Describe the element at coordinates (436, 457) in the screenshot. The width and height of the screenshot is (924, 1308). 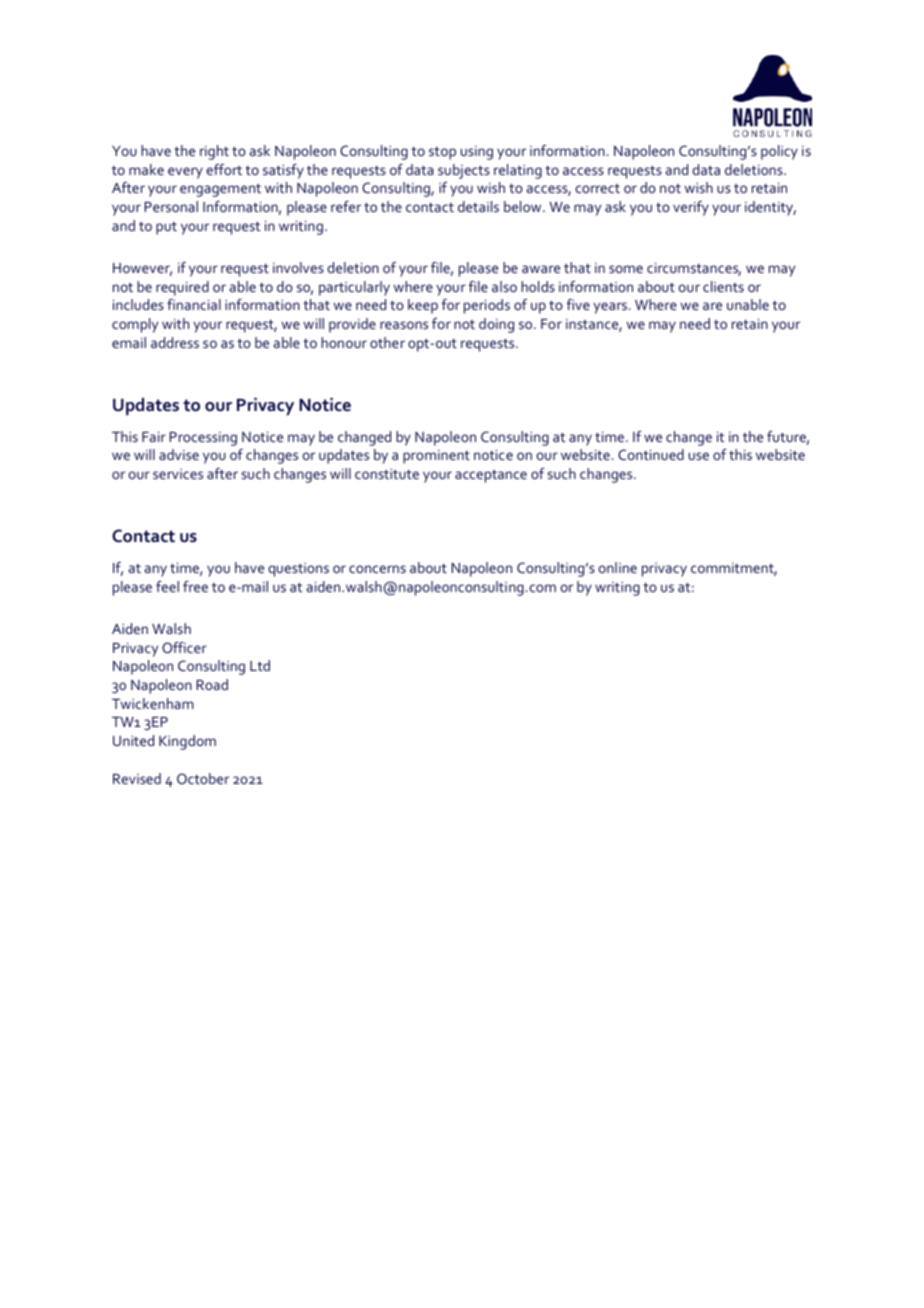
I see `prominent` at that location.
